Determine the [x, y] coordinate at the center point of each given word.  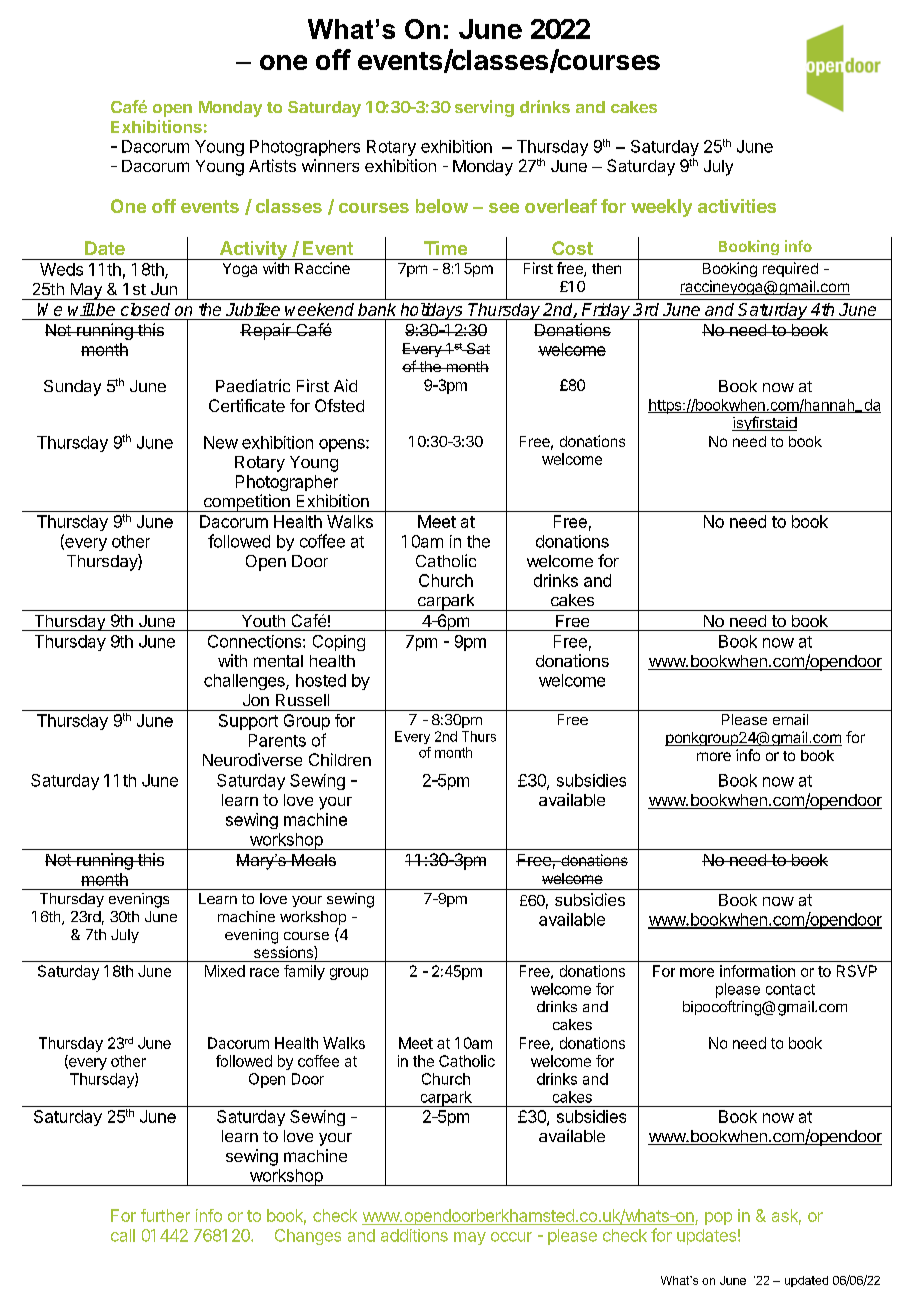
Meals [313, 860]
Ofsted [339, 405]
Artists [272, 165]
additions [414, 1235]
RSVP [857, 971]
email [790, 719]
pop [718, 1218]
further [165, 1215]
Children [340, 759]
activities [737, 206]
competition [246, 503]
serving [484, 108]
